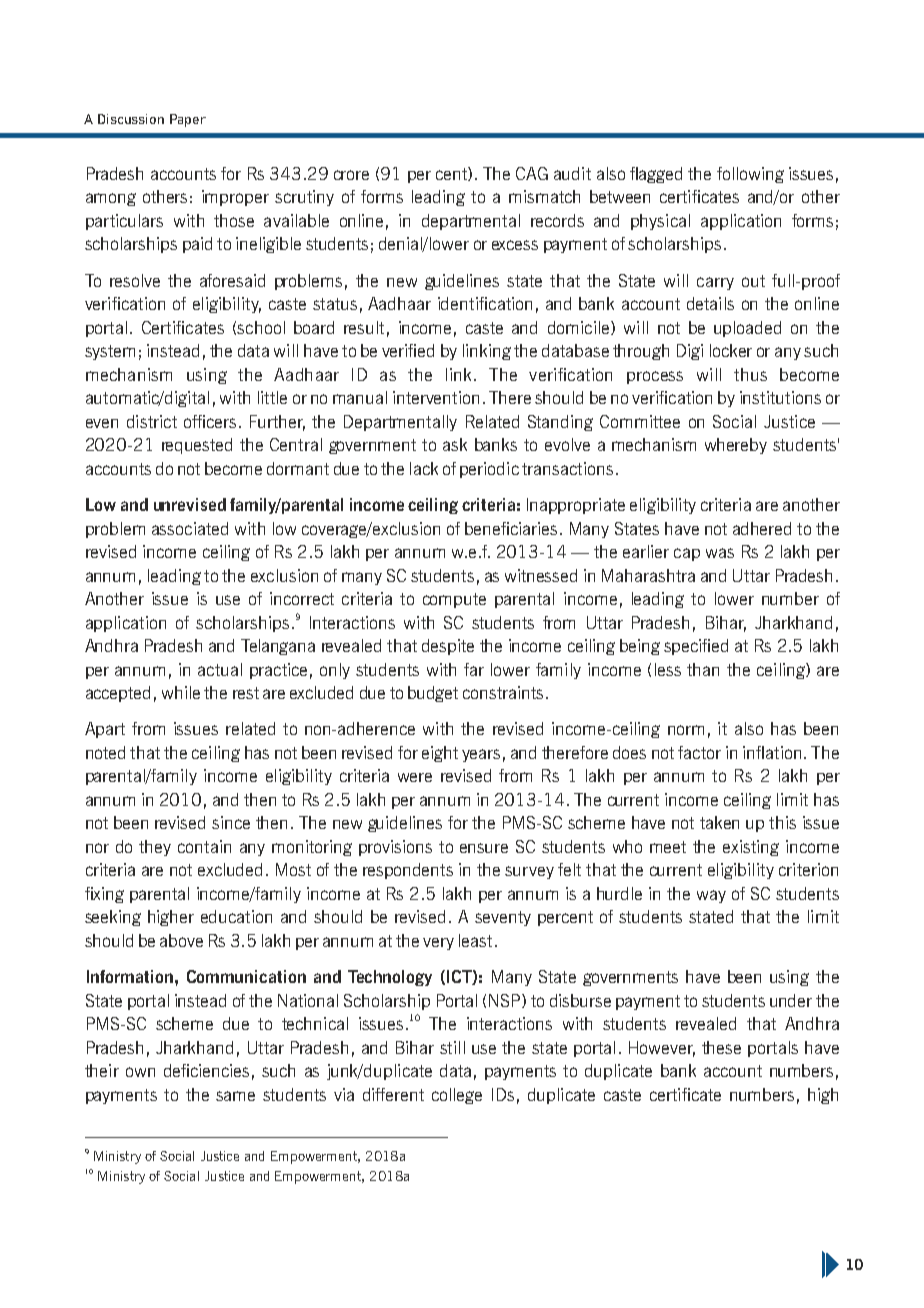  What do you see at coordinates (188, 120) in the screenshot?
I see `Paper` at bounding box center [188, 120].
